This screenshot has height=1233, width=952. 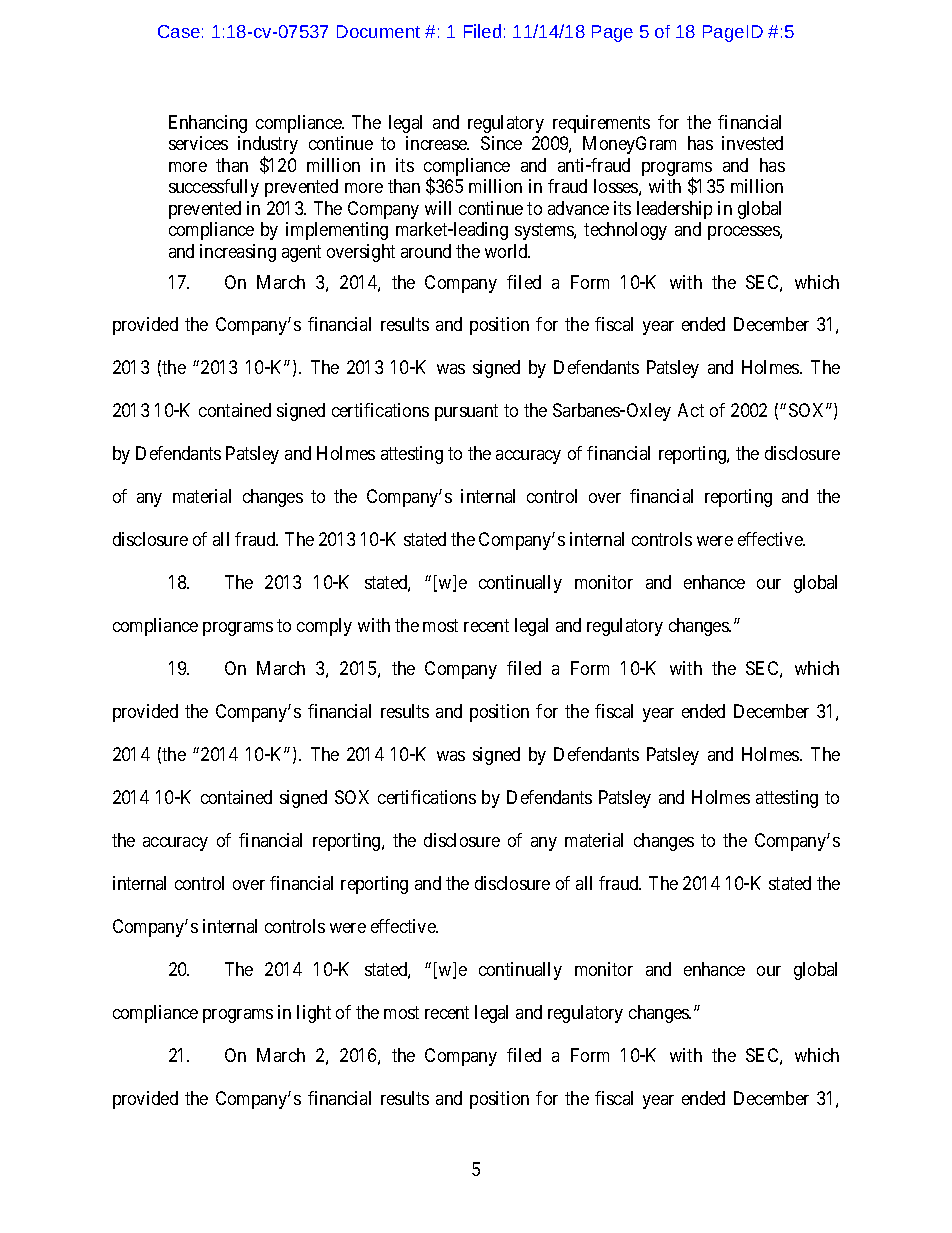 What do you see at coordinates (625, 231) in the screenshot?
I see `technology` at bounding box center [625, 231].
